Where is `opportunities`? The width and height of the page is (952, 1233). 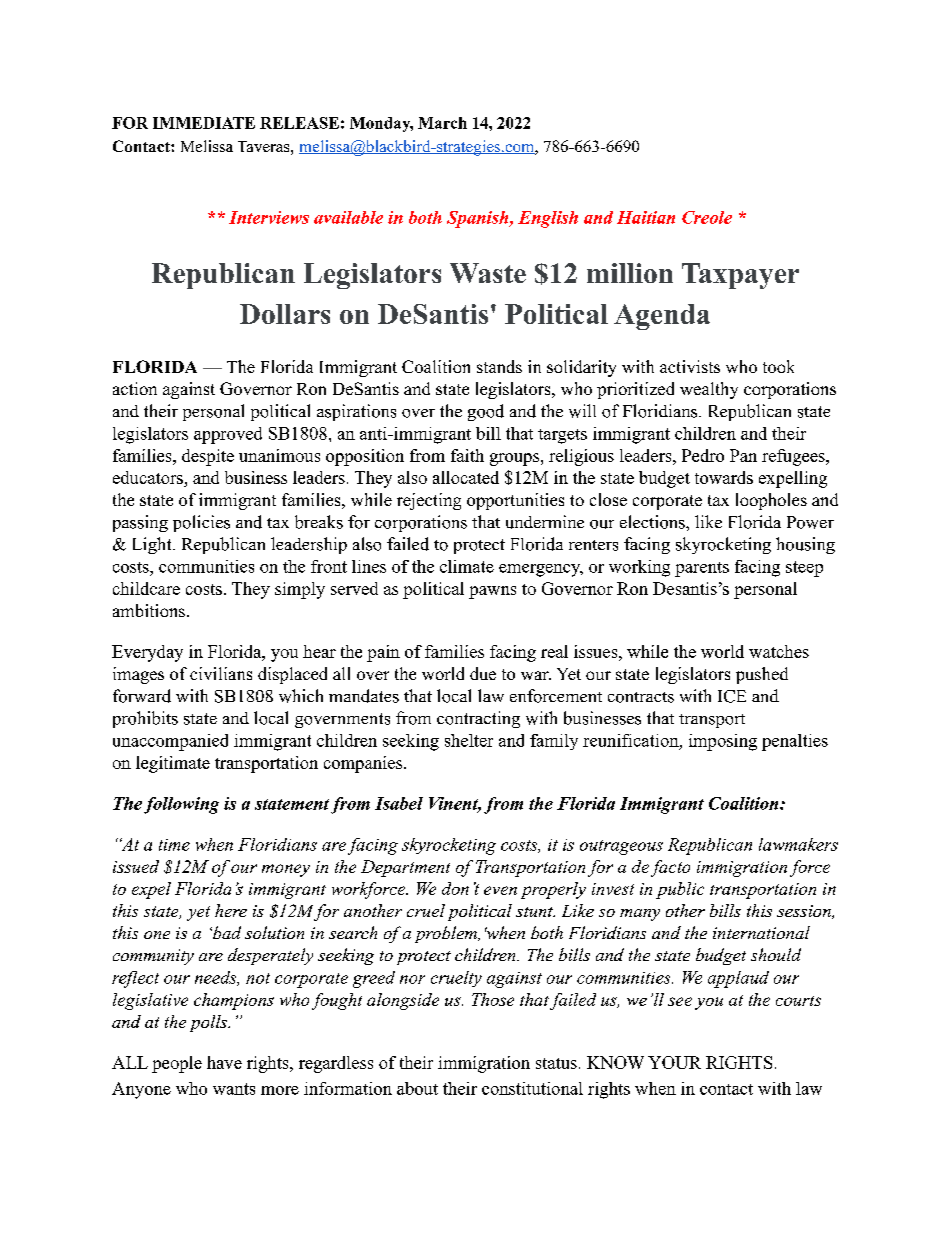 opportunities is located at coordinates (515, 501).
